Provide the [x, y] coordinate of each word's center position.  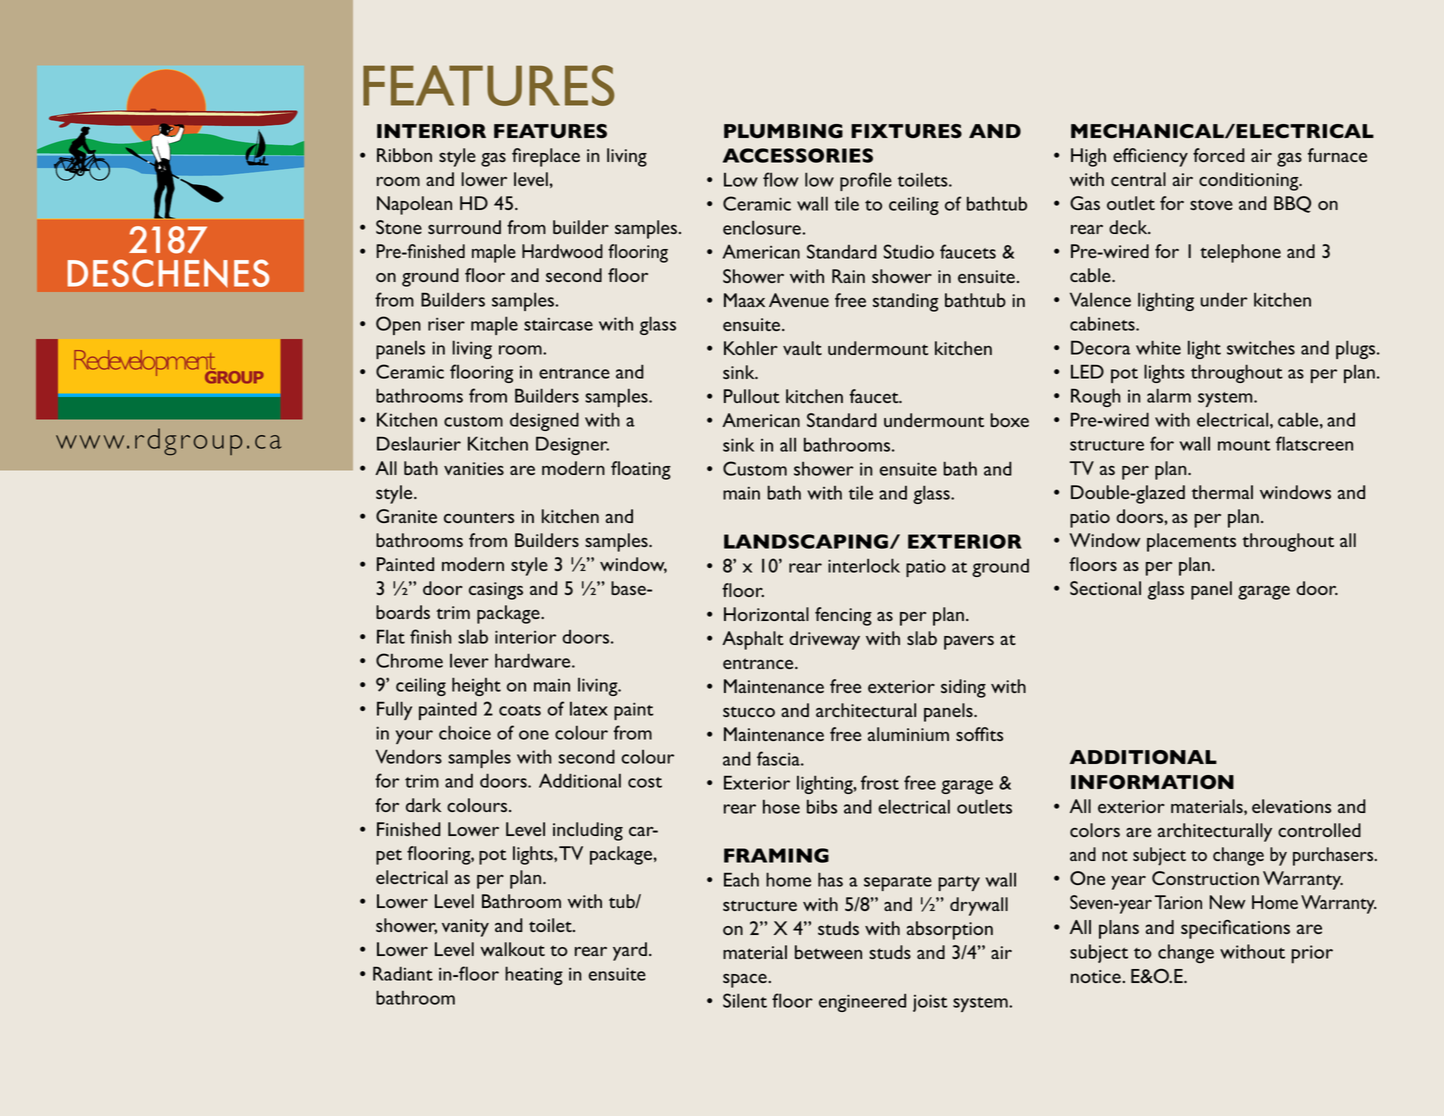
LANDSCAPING [807, 541]
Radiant [403, 973]
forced [1219, 155]
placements [1191, 542]
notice [1097, 976]
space [746, 981]
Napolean [414, 205]
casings [496, 591]
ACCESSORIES [798, 155]
